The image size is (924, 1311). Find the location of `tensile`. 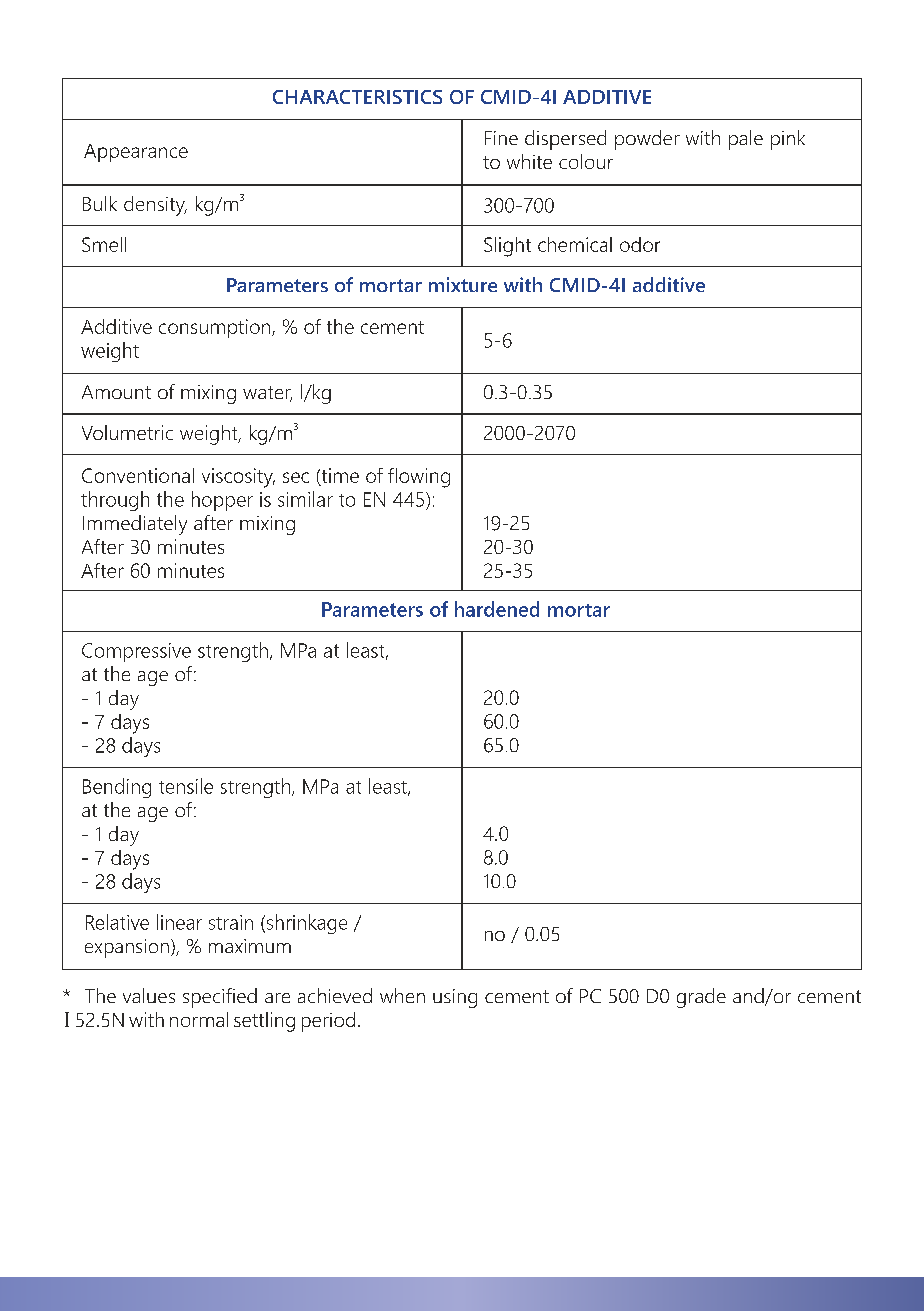

tensile is located at coordinates (186, 786).
